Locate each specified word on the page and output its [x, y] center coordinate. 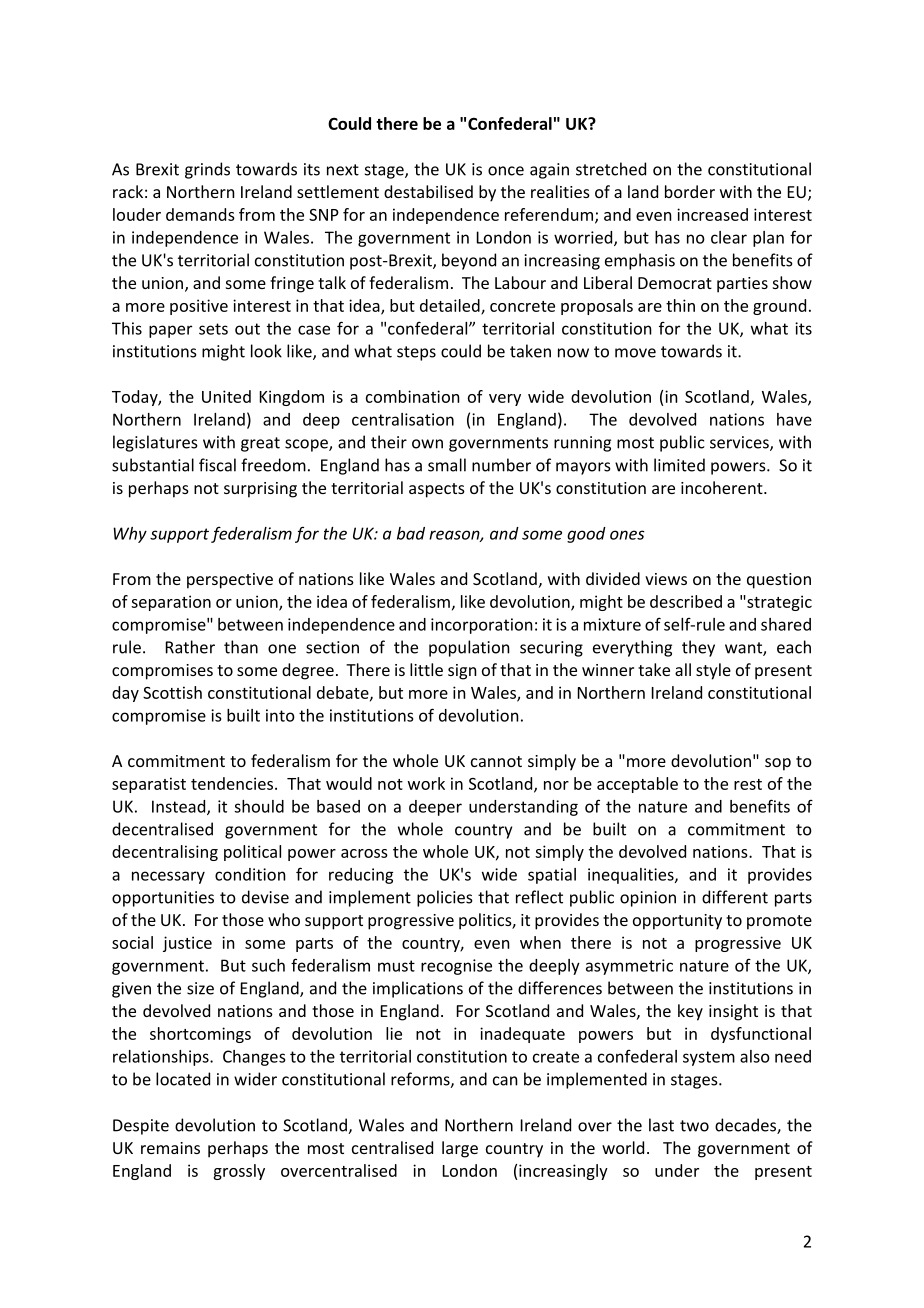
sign [462, 672]
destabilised [428, 191]
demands [200, 214]
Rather [190, 647]
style [713, 671]
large [460, 1149]
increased [712, 214]
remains [170, 1148]
